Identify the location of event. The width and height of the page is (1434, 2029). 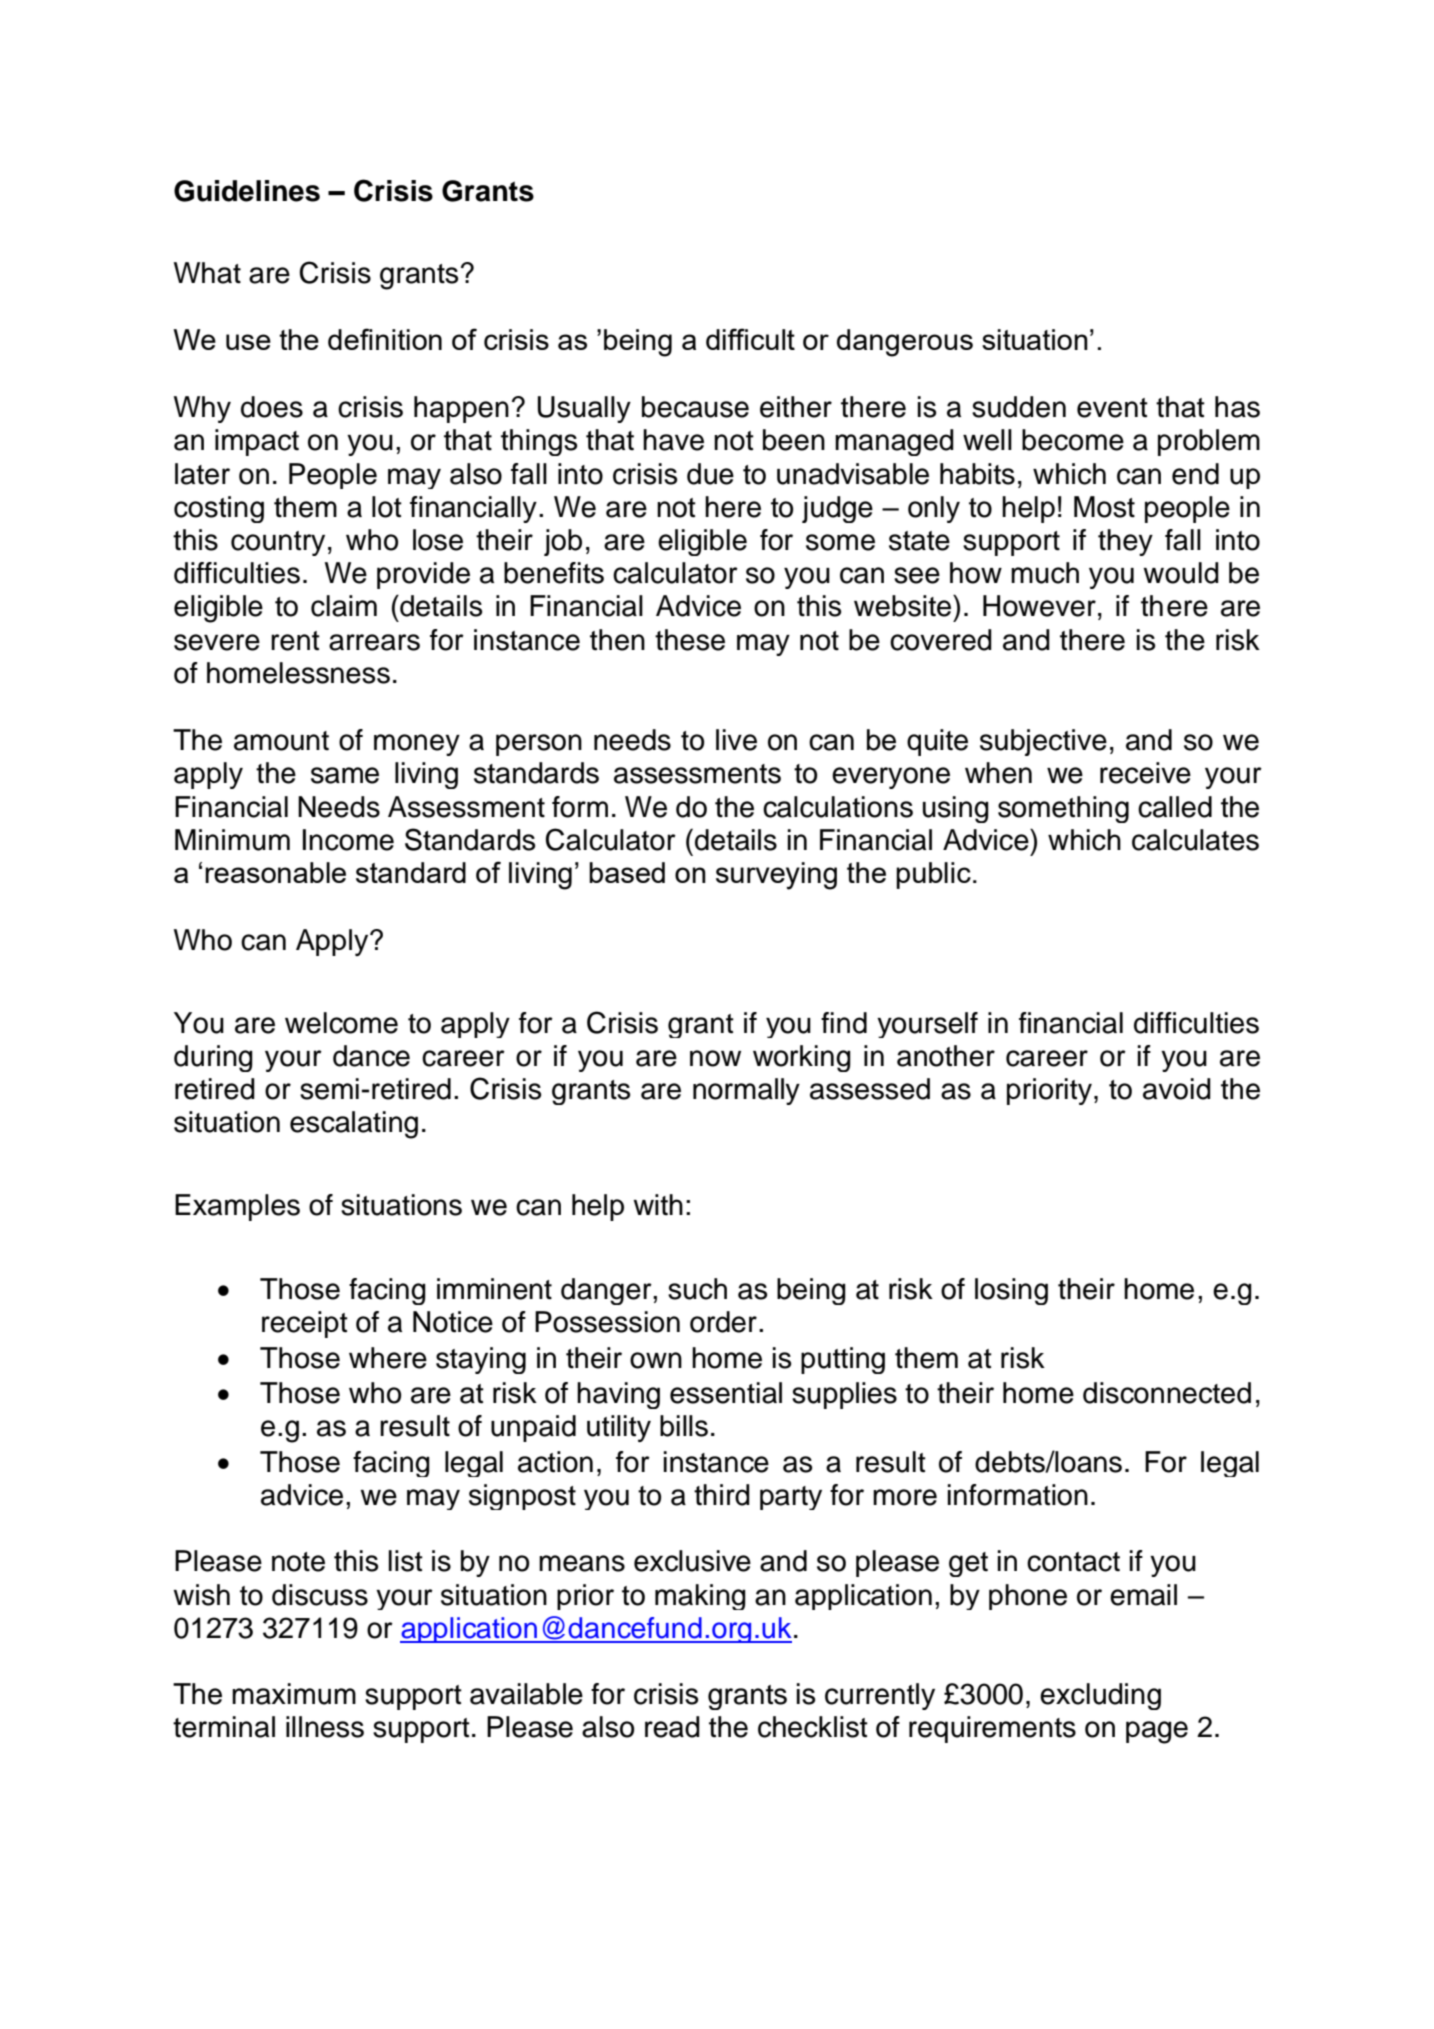
(1112, 408).
